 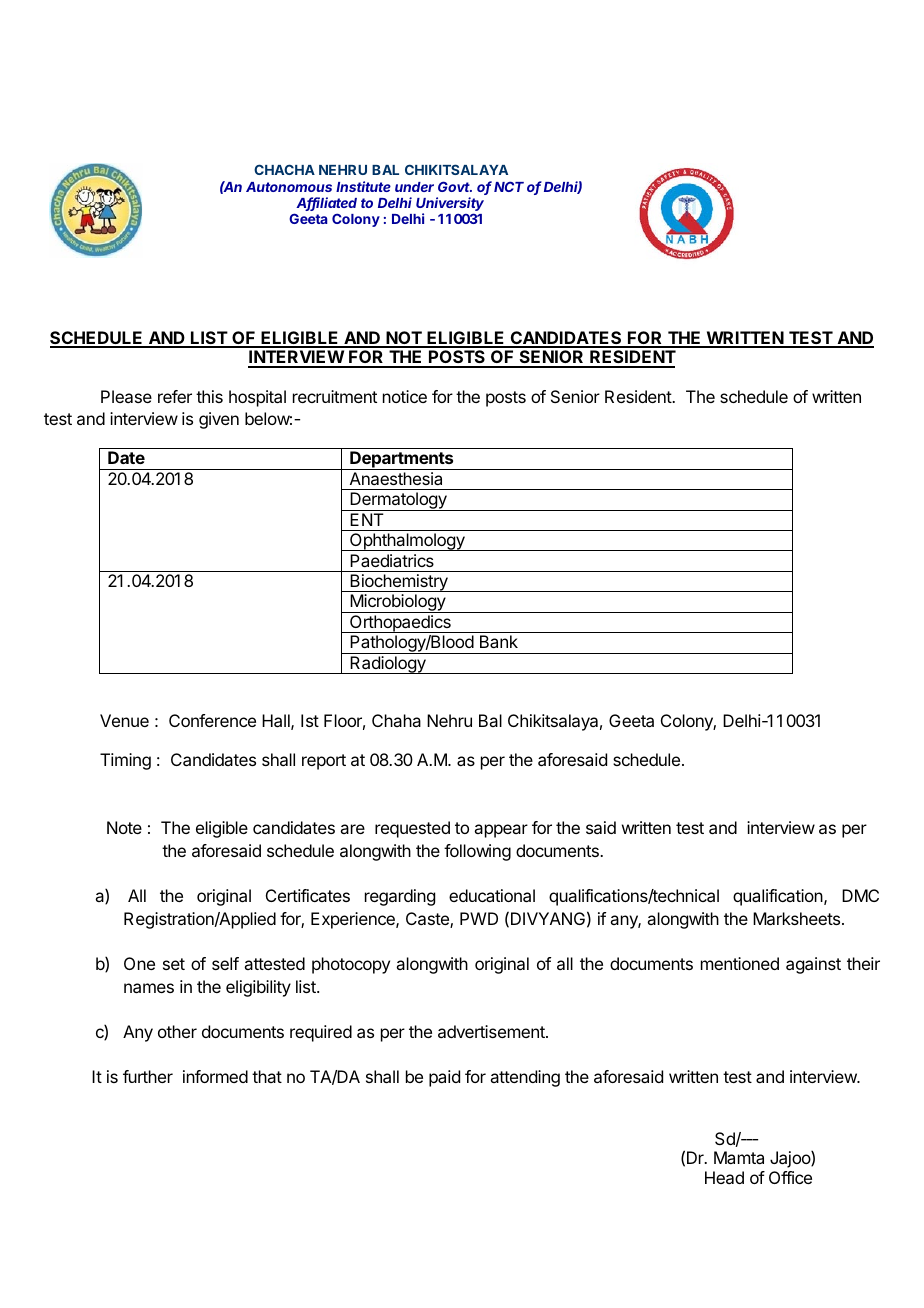 What do you see at coordinates (450, 205) in the page?
I see `University` at bounding box center [450, 205].
